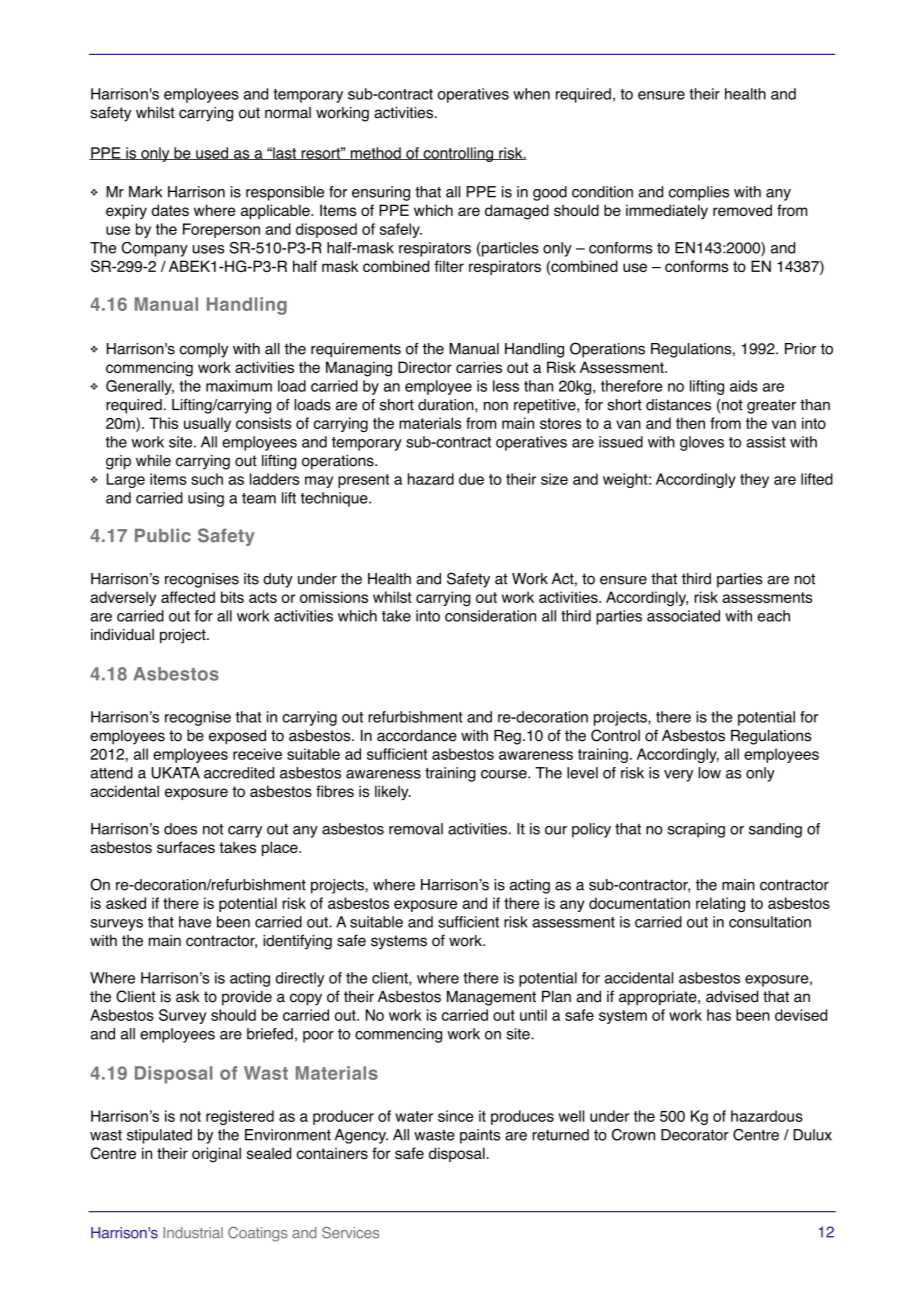 Image resolution: width=924 pixels, height=1308 pixels. What do you see at coordinates (699, 193) in the screenshot?
I see `complies` at bounding box center [699, 193].
